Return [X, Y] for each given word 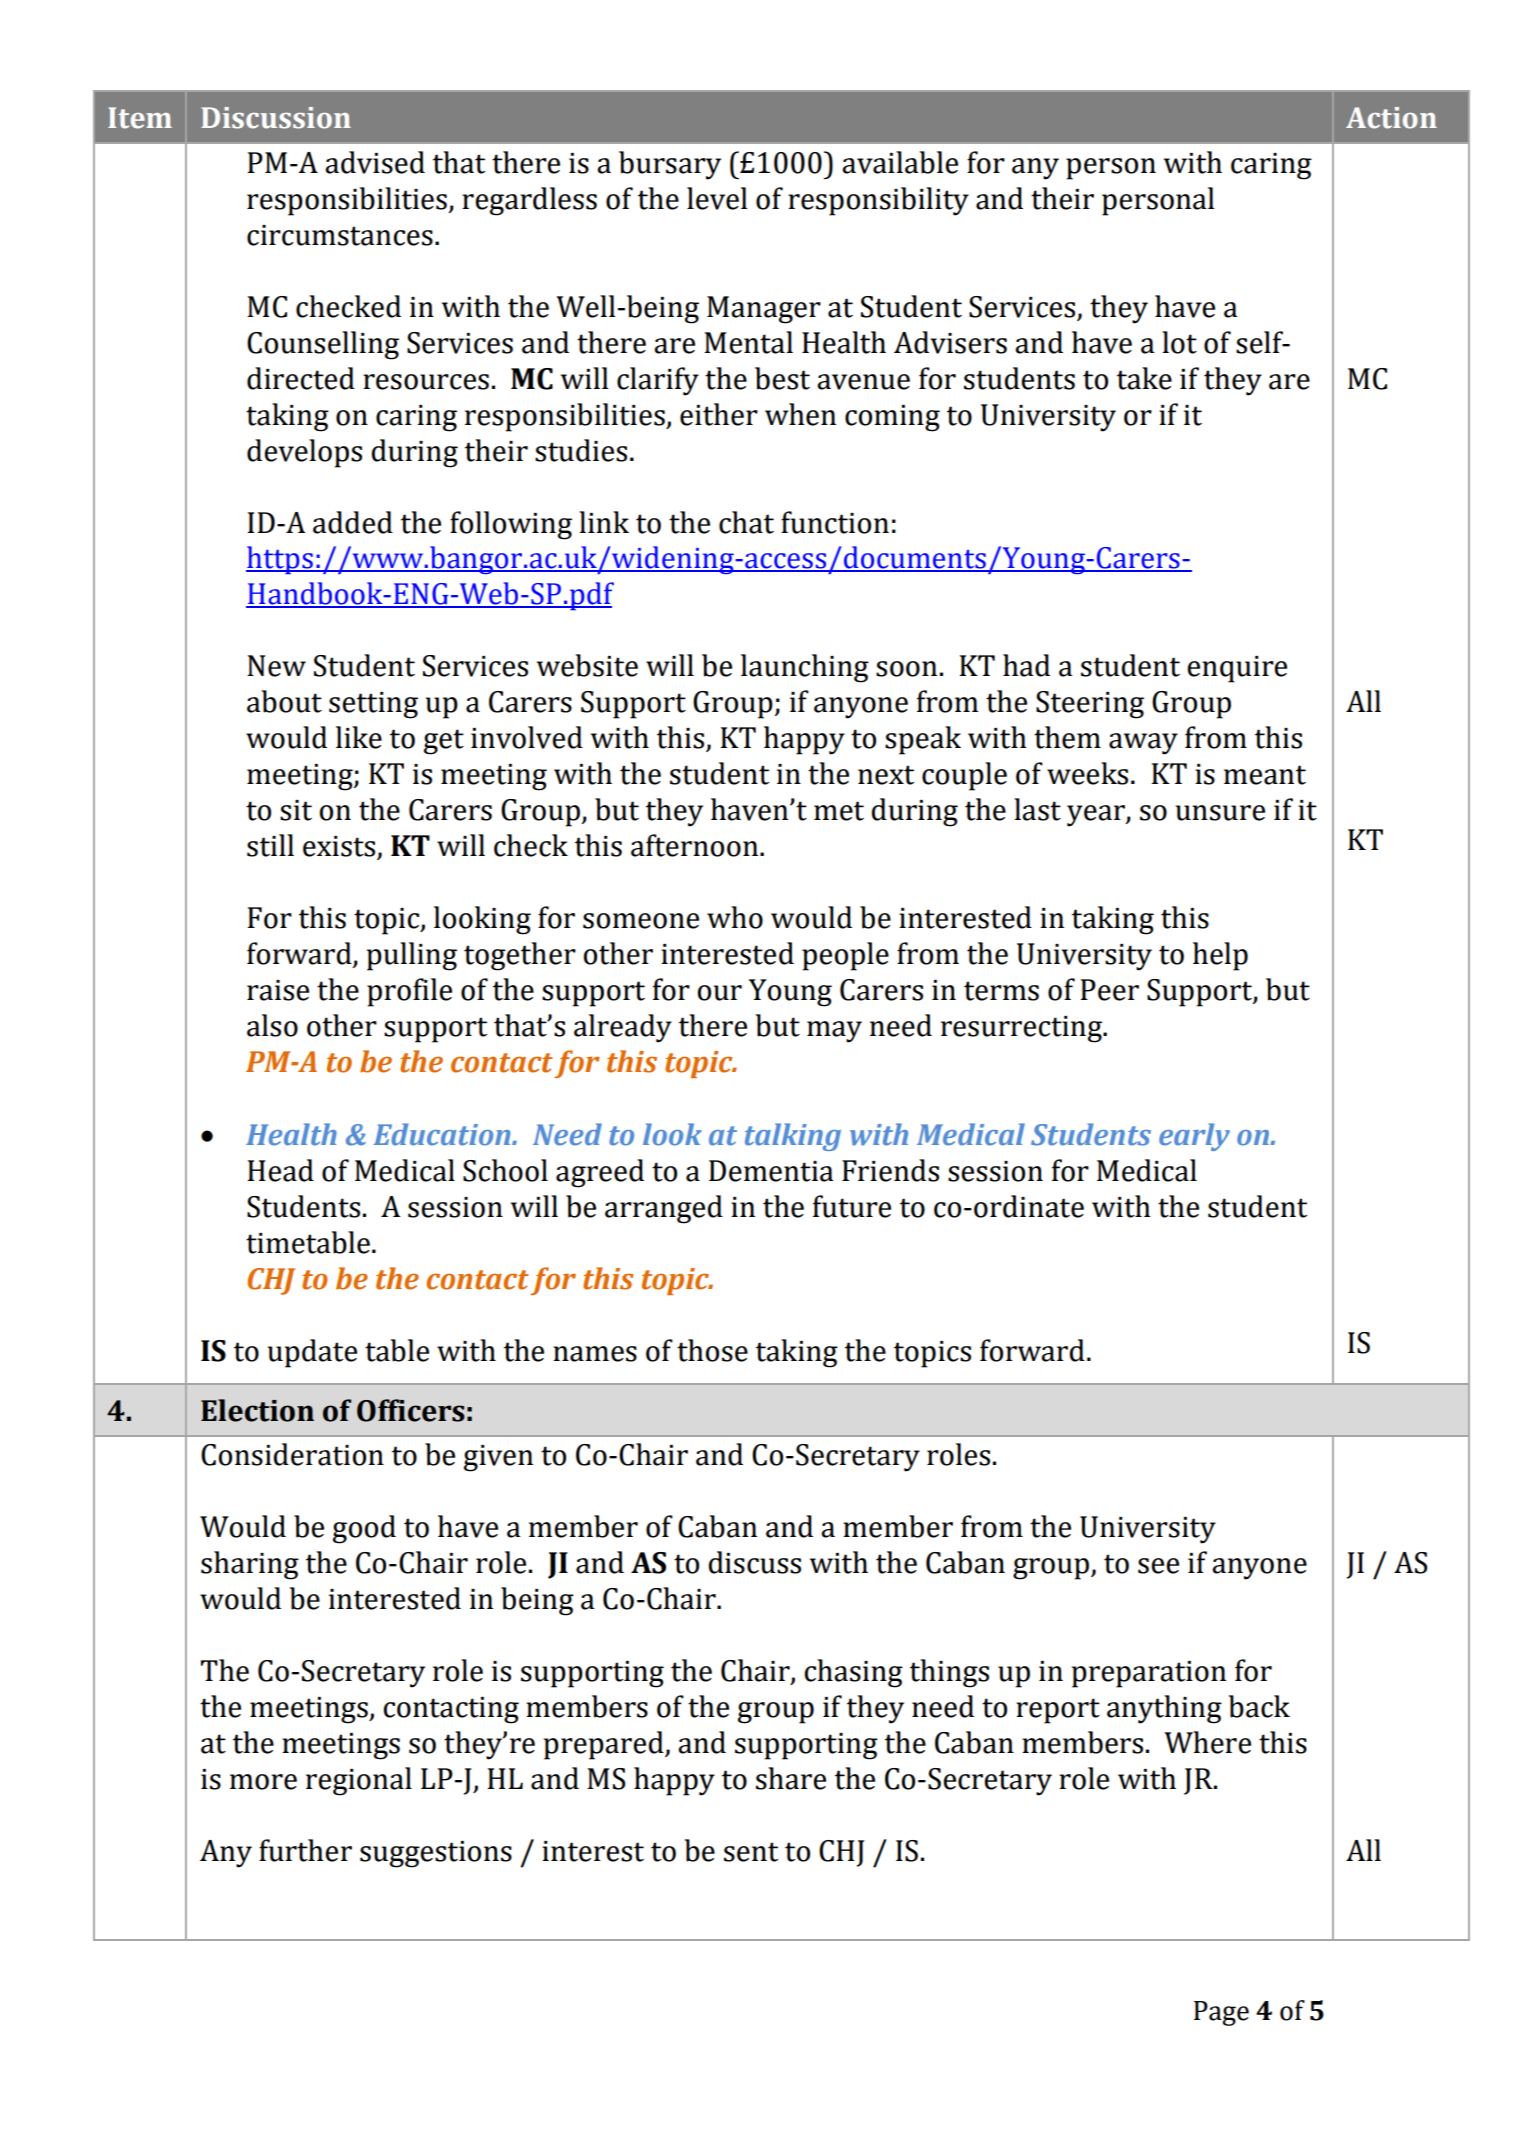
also [272, 1025]
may [834, 1032]
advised [375, 162]
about [284, 701]
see [1158, 1566]
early [1194, 1137]
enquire [1237, 669]
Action [1391, 118]
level [717, 198]
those [712, 1350]
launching [805, 668]
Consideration [292, 1454]
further [305, 1850]
